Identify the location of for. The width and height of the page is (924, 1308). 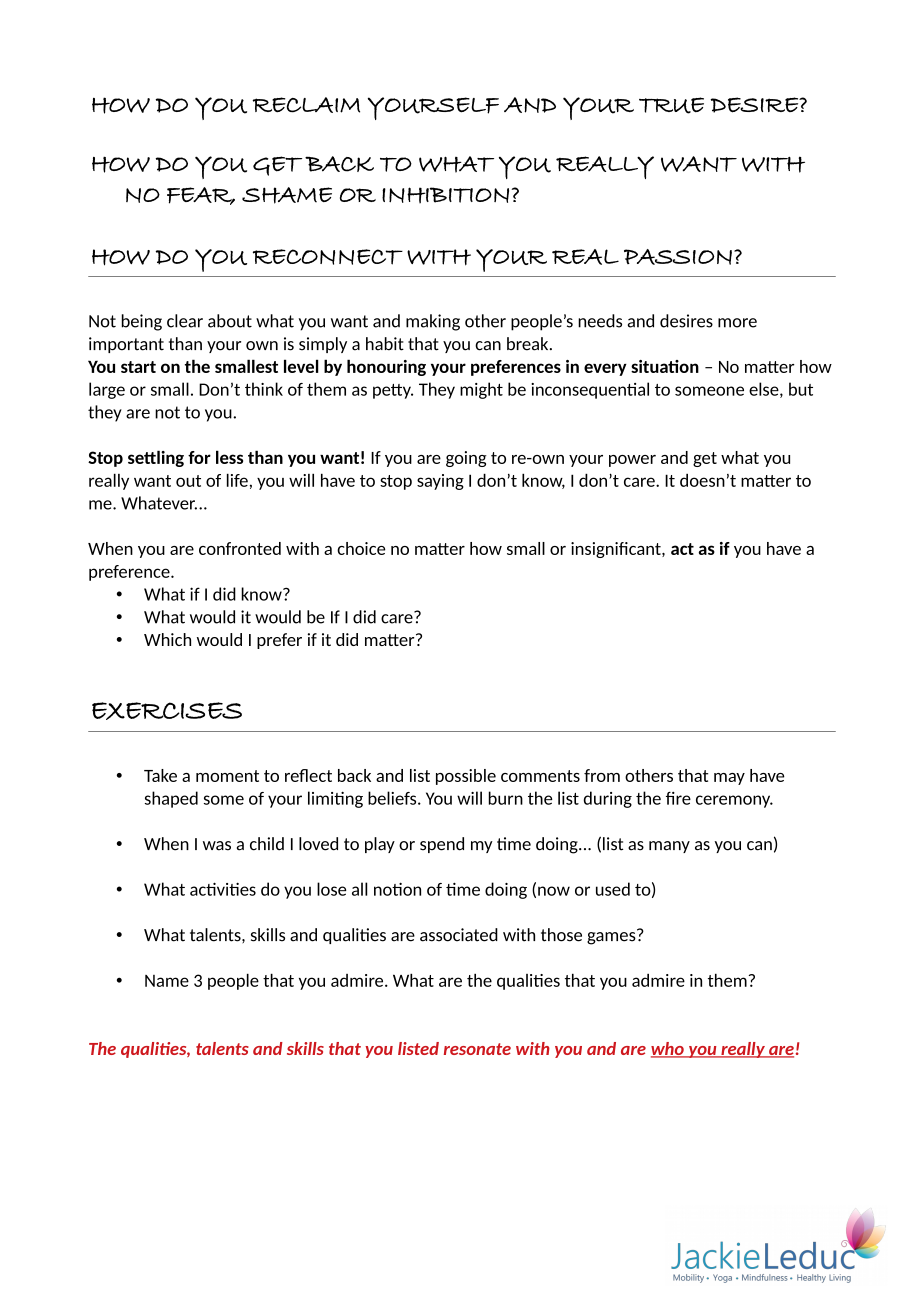
(199, 457).
